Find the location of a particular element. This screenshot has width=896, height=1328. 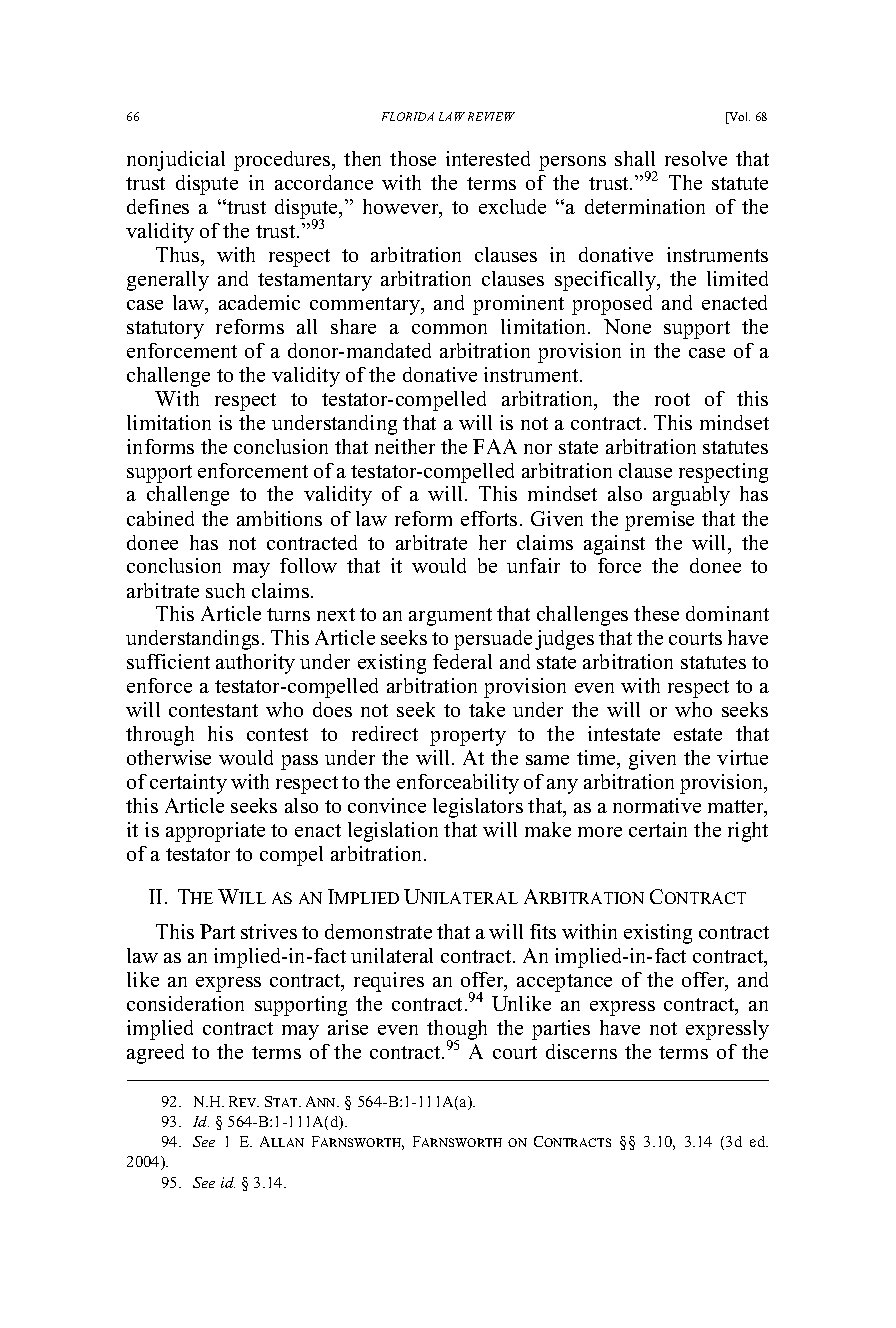

appropriate is located at coordinates (215, 832).
